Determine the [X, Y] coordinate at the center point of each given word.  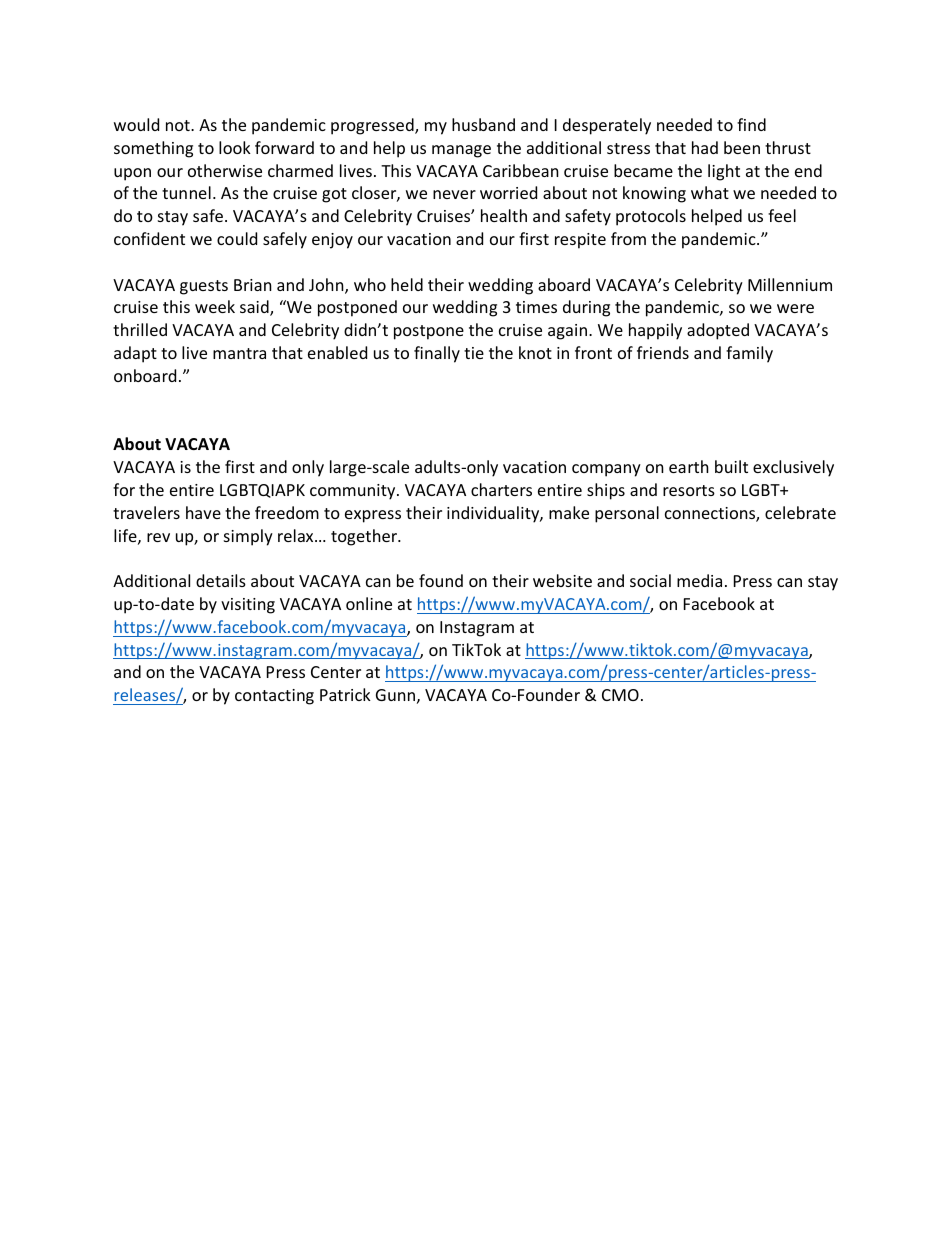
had [705, 147]
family [749, 354]
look [235, 147]
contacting [274, 697]
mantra [239, 353]
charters [501, 489]
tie [474, 353]
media [699, 580]
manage [461, 151]
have [203, 512]
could [237, 238]
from [628, 238]
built [731, 466]
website [562, 580]
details [221, 580]
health [504, 215]
